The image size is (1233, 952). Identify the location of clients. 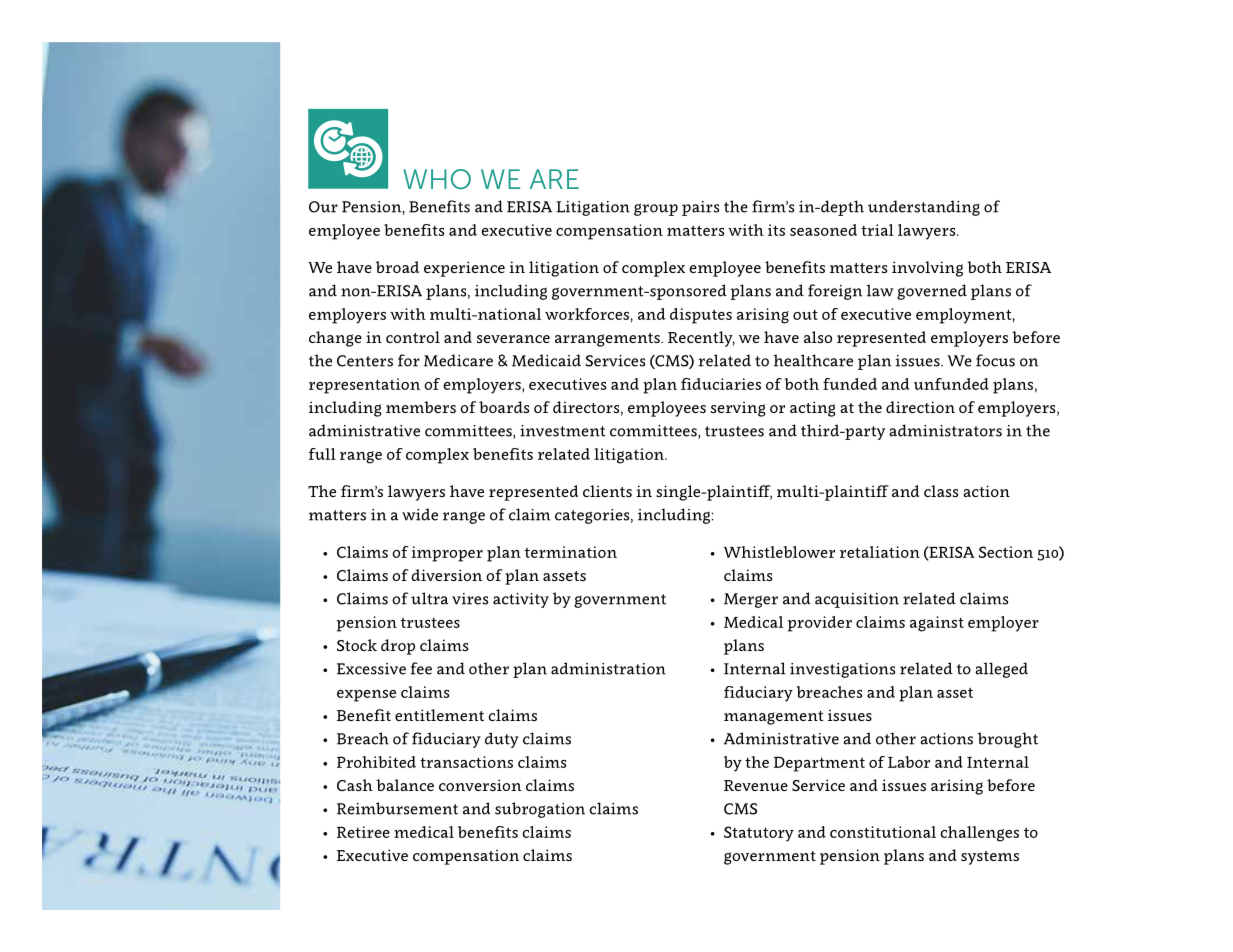
(607, 491).
